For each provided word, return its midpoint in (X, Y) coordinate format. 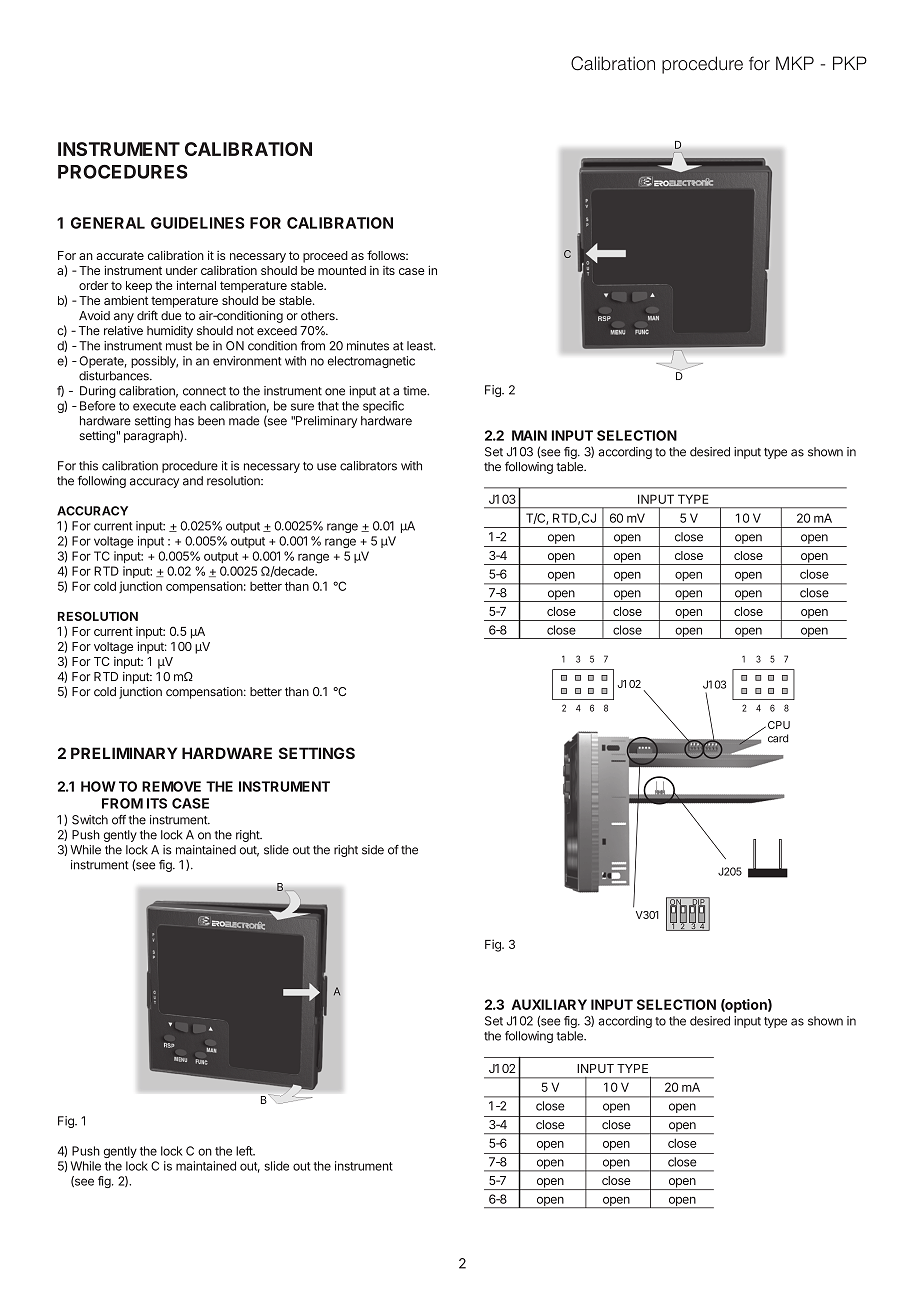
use (327, 467)
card (778, 738)
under (182, 270)
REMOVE (171, 786)
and (193, 481)
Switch (90, 820)
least (421, 346)
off (119, 820)
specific (383, 407)
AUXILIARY (549, 1004)
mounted (342, 270)
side (373, 850)
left (245, 1151)
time (416, 391)
